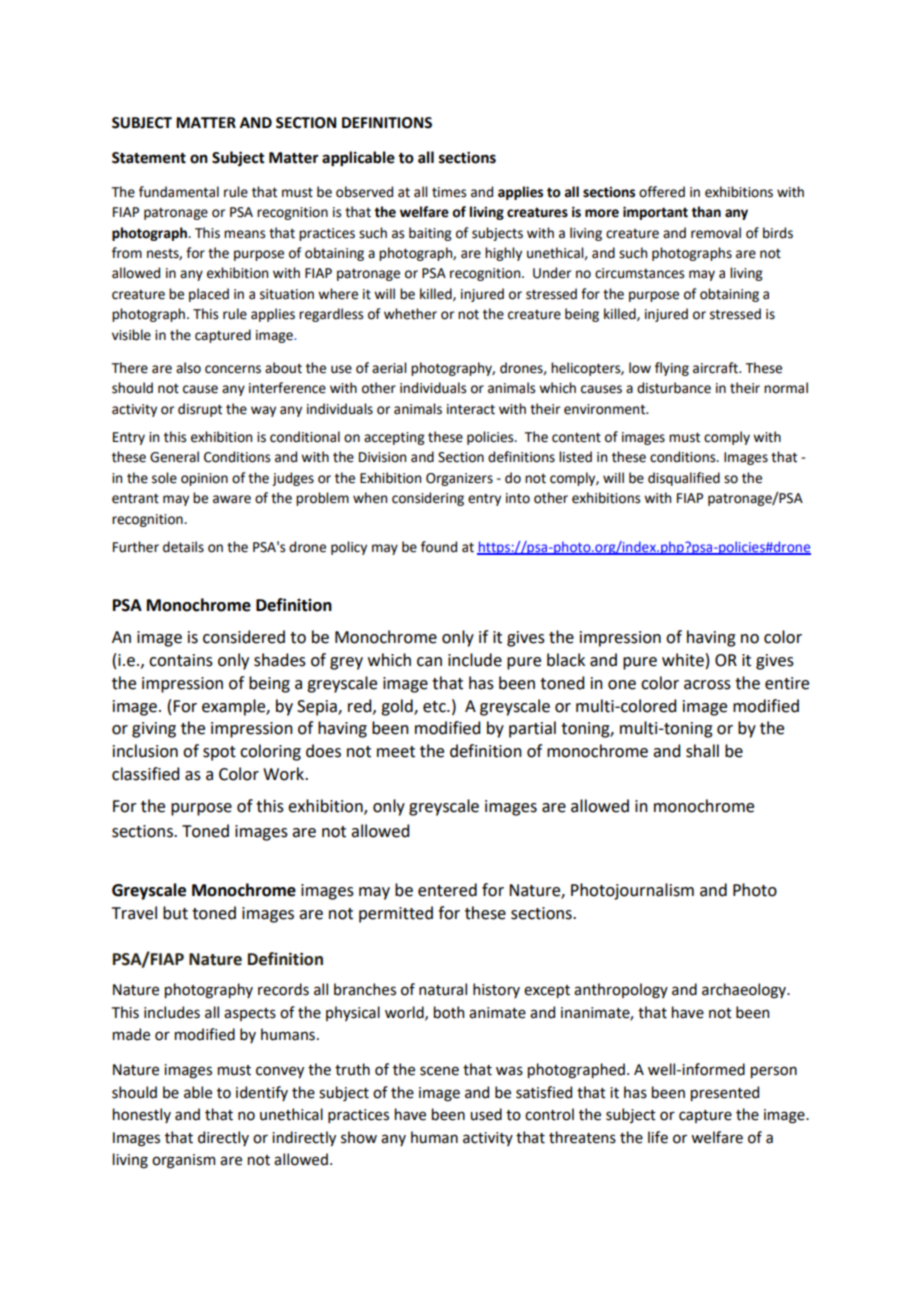  What do you see at coordinates (486, 1114) in the screenshot?
I see `used` at bounding box center [486, 1114].
